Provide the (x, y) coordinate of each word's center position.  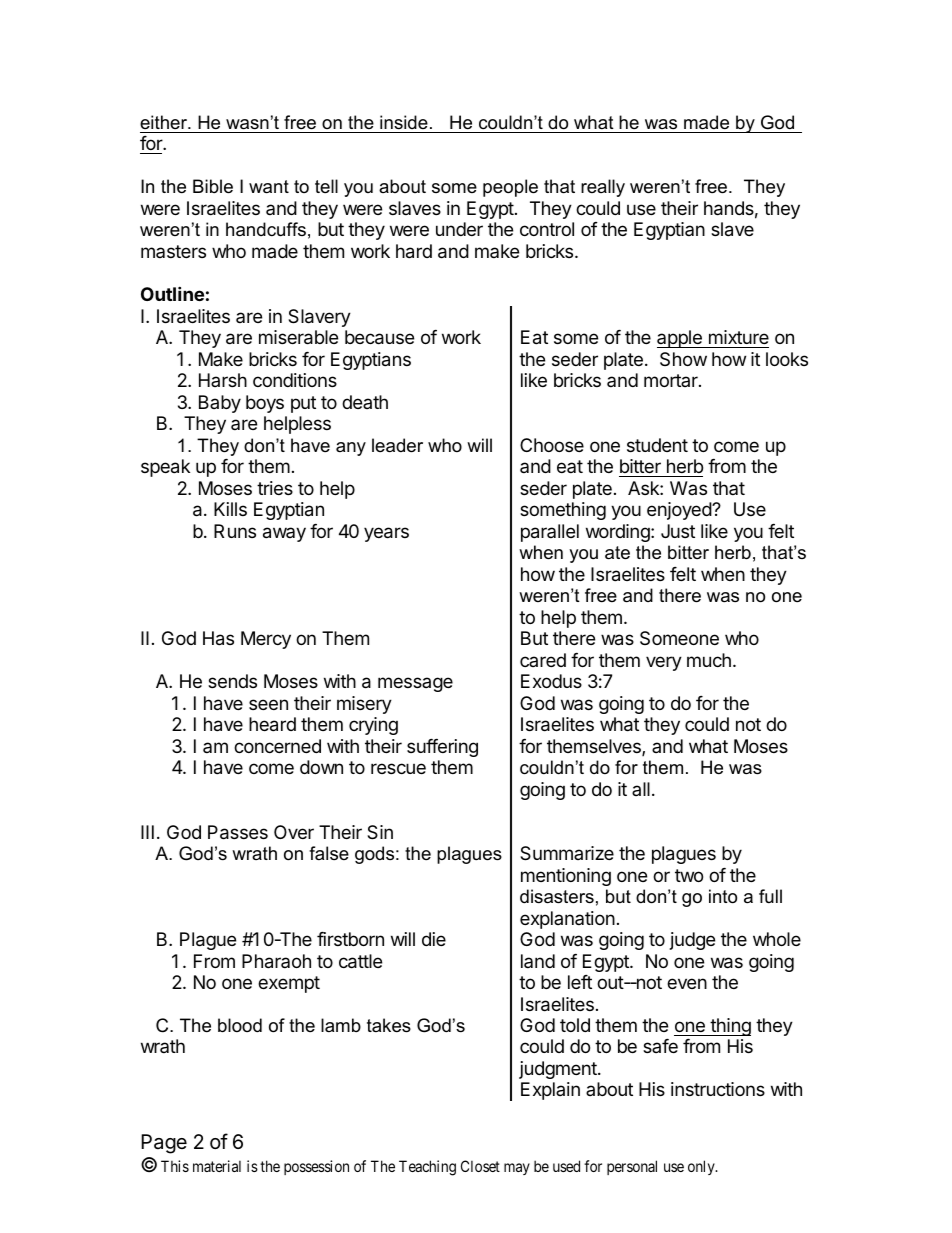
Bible (213, 186)
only (702, 1167)
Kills (230, 509)
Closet (480, 1166)
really (603, 188)
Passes (238, 832)
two (689, 875)
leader (397, 445)
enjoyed (680, 511)
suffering (442, 748)
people (510, 188)
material (217, 1166)
